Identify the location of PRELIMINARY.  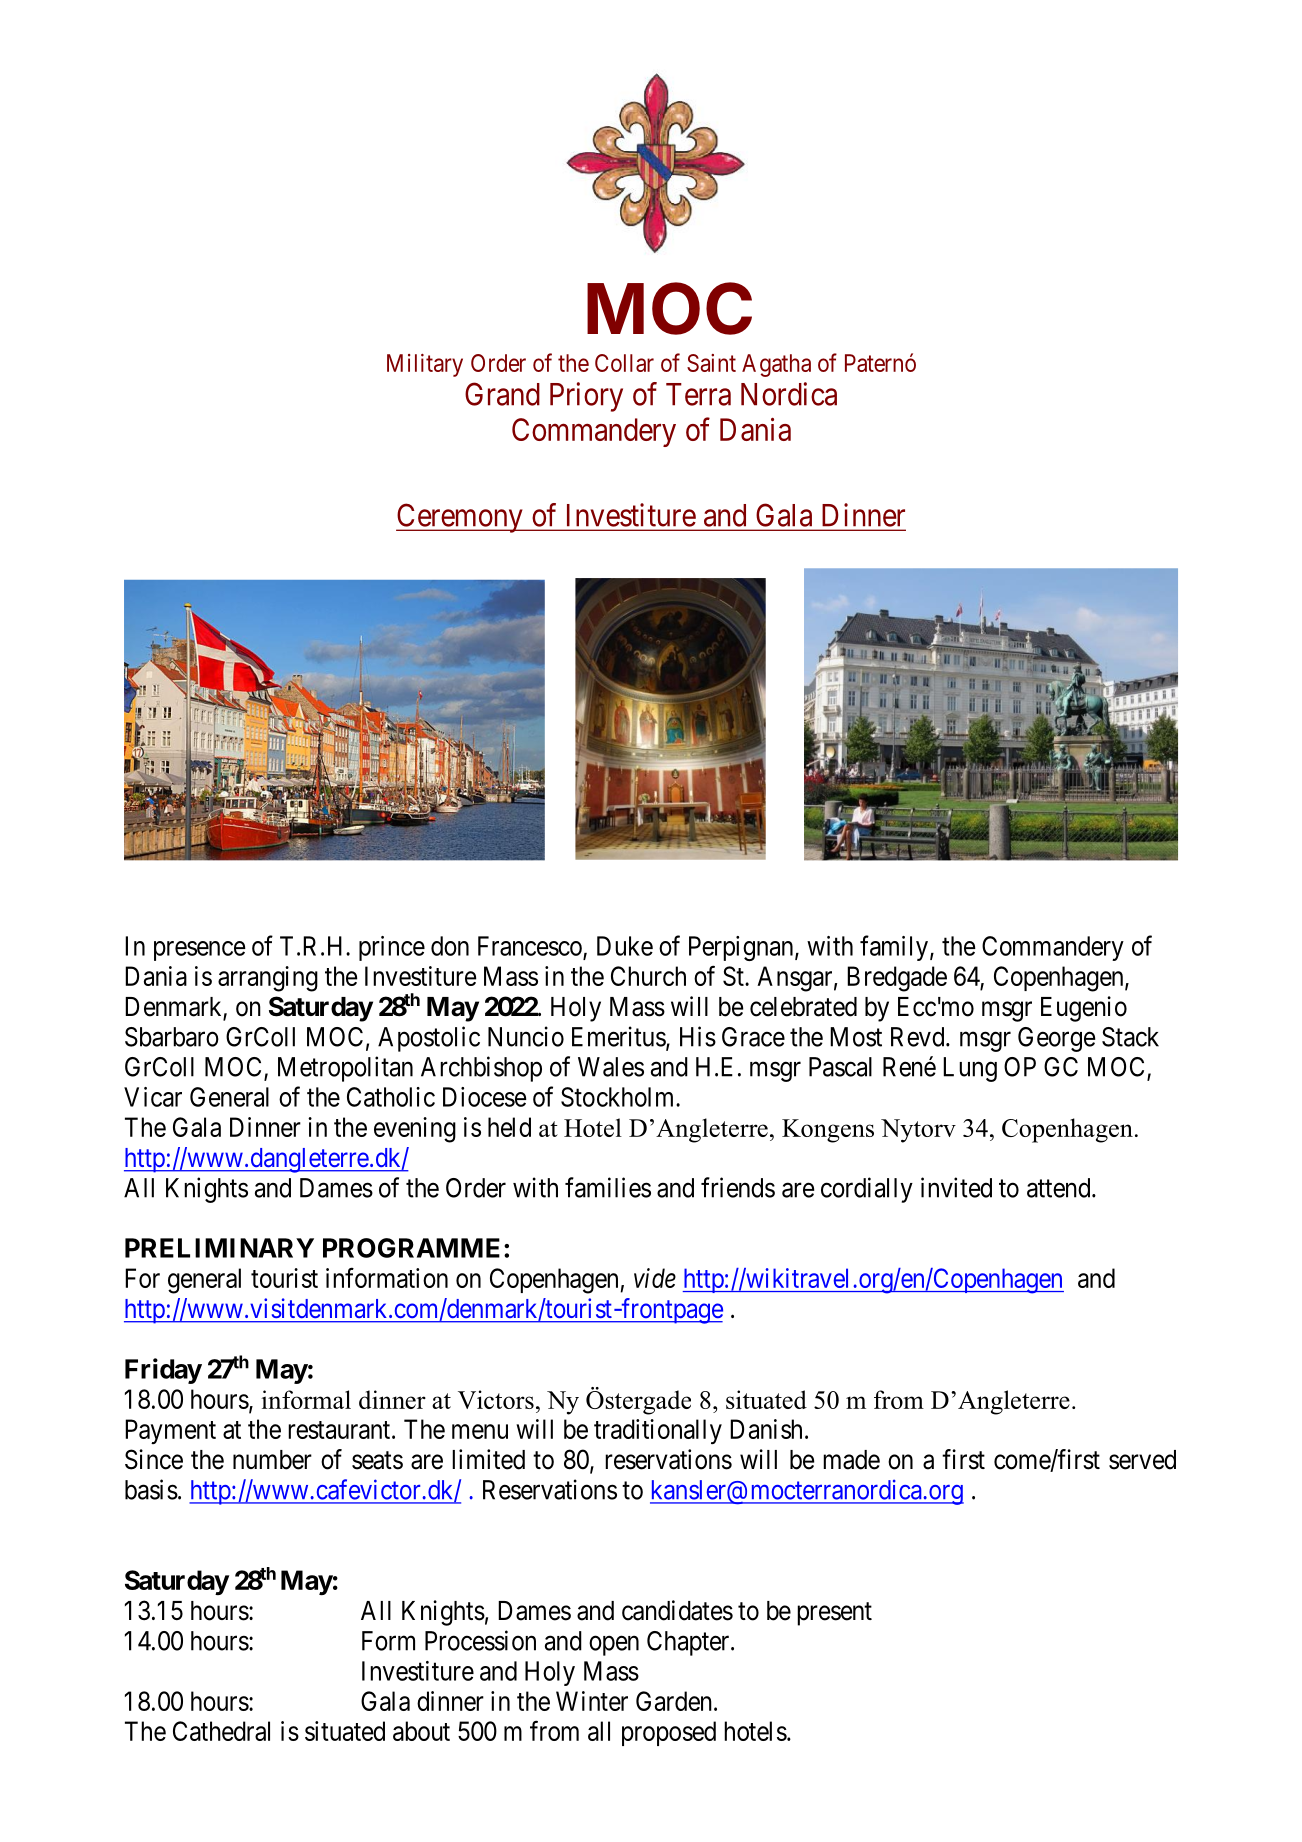
(219, 1248).
